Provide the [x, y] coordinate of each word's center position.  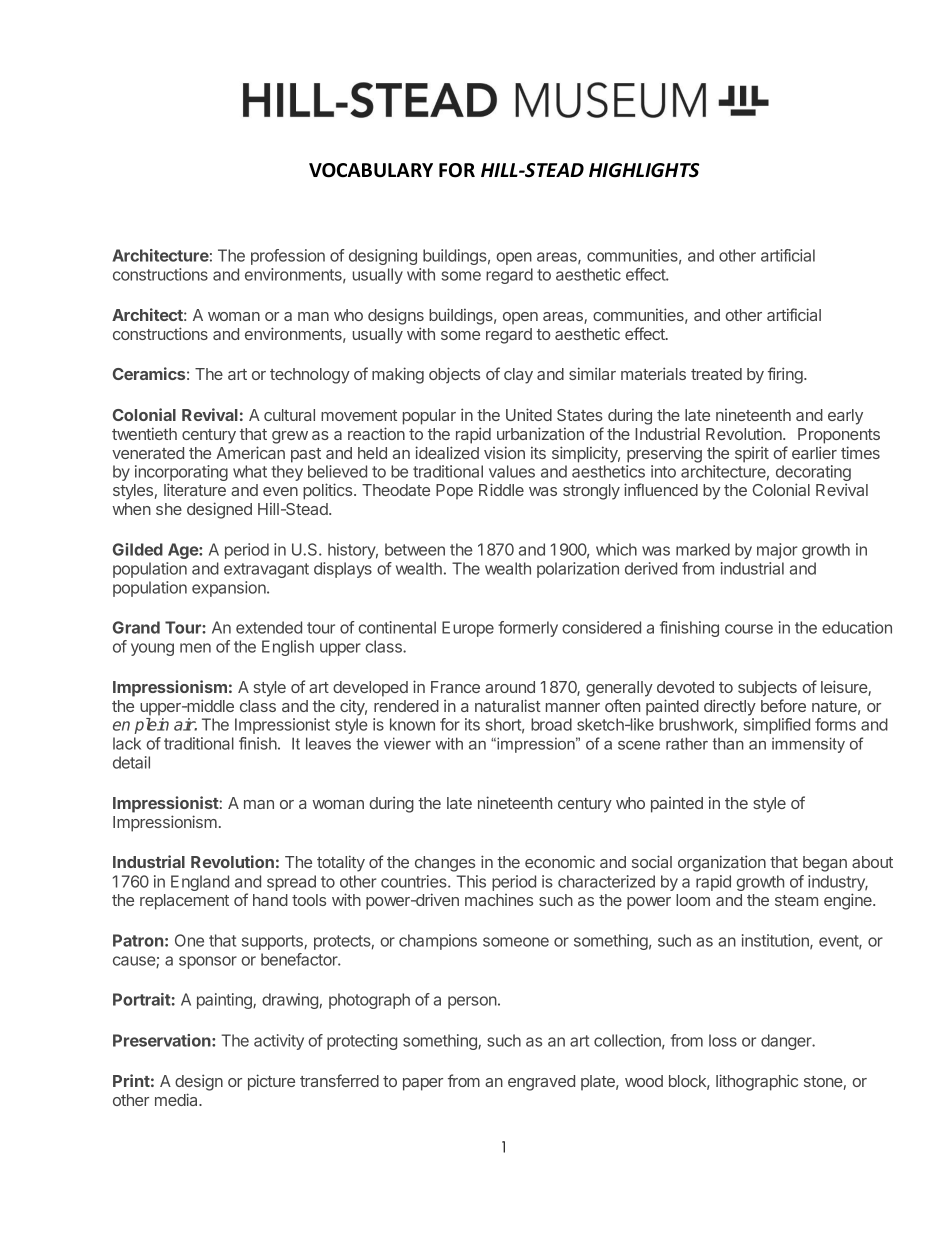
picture [271, 1082]
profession [288, 257]
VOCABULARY [371, 170]
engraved [541, 1083]
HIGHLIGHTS [644, 170]
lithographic [757, 1082]
